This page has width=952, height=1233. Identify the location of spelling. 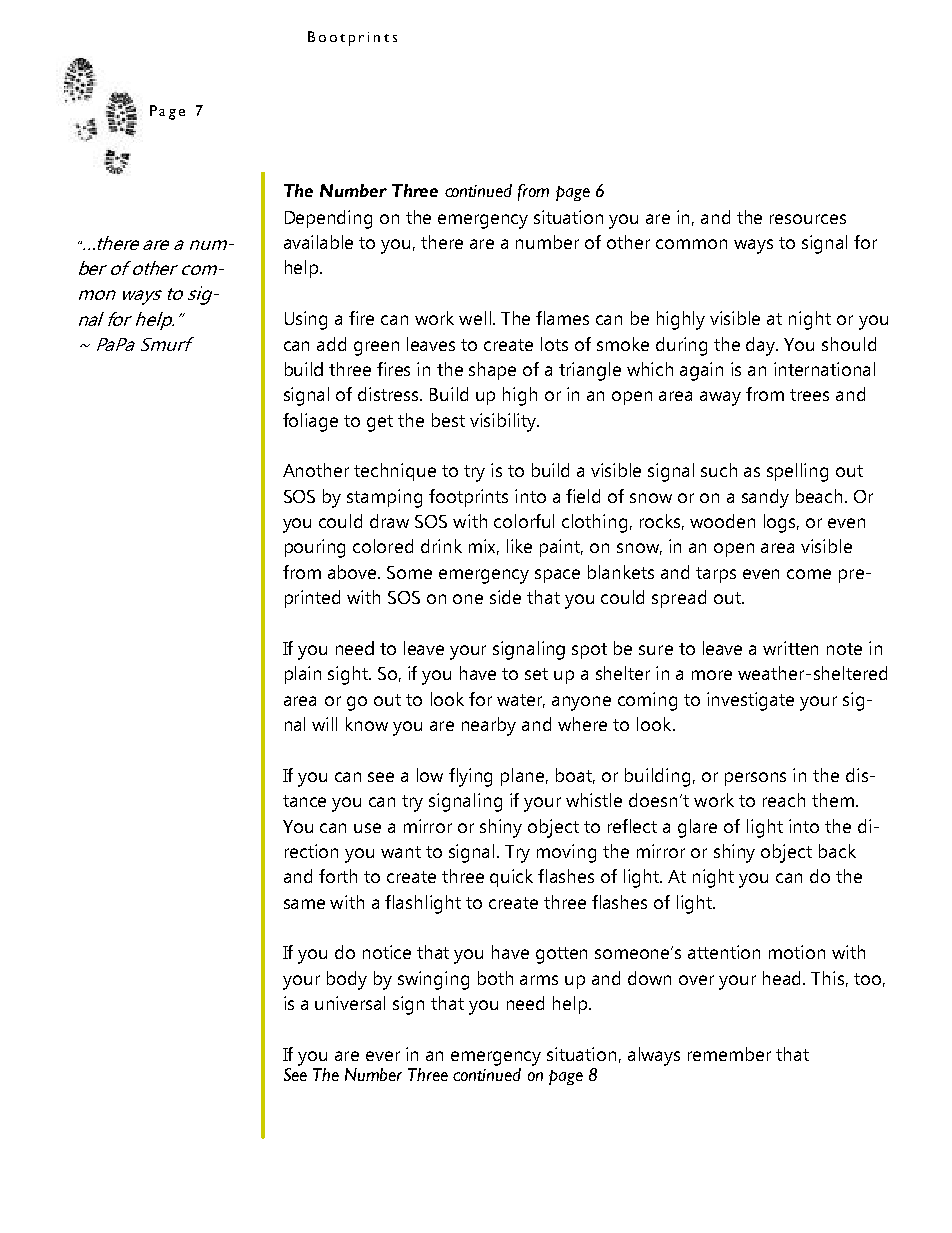
(797, 472).
